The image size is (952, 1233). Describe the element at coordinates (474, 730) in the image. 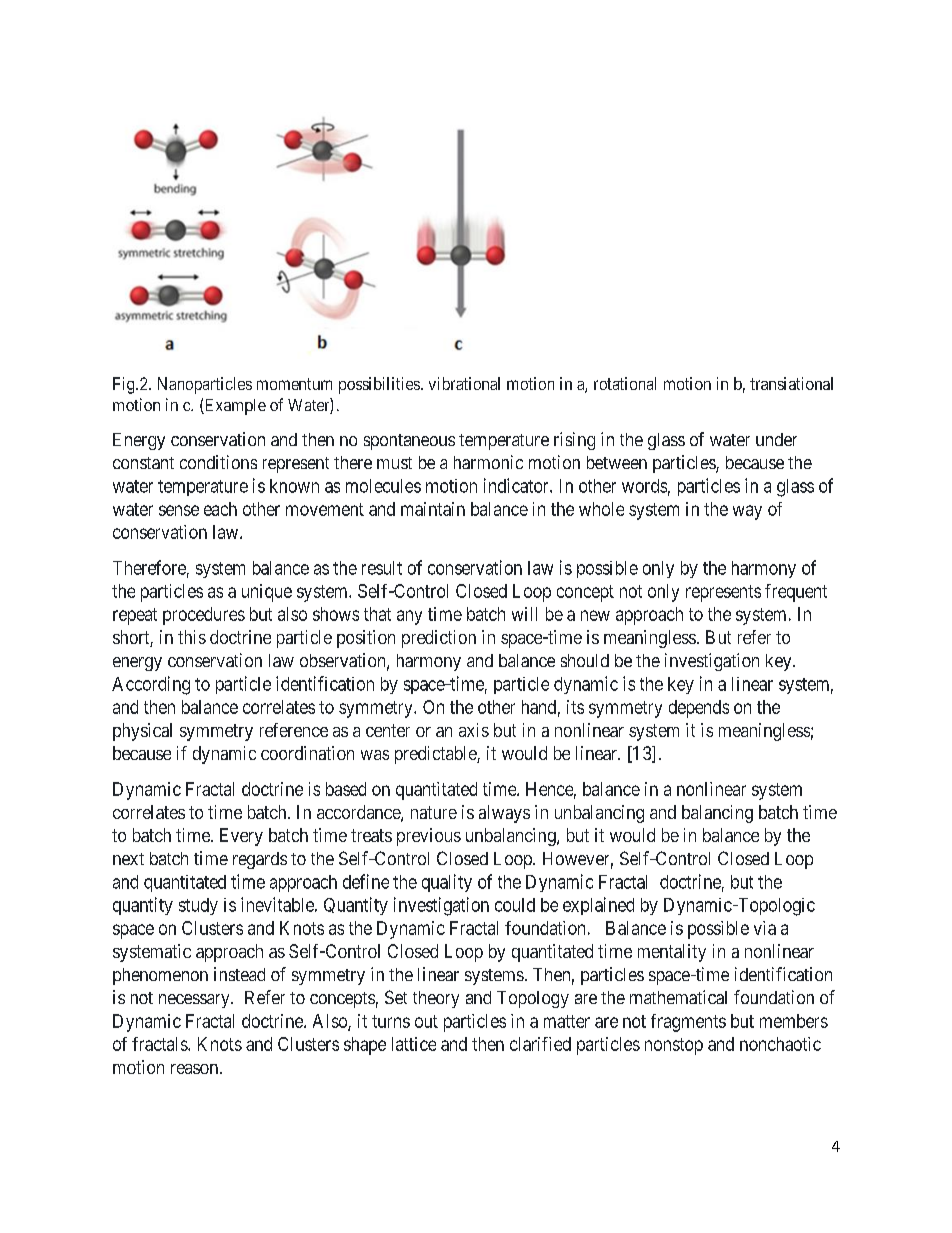

I see `axis` at that location.
